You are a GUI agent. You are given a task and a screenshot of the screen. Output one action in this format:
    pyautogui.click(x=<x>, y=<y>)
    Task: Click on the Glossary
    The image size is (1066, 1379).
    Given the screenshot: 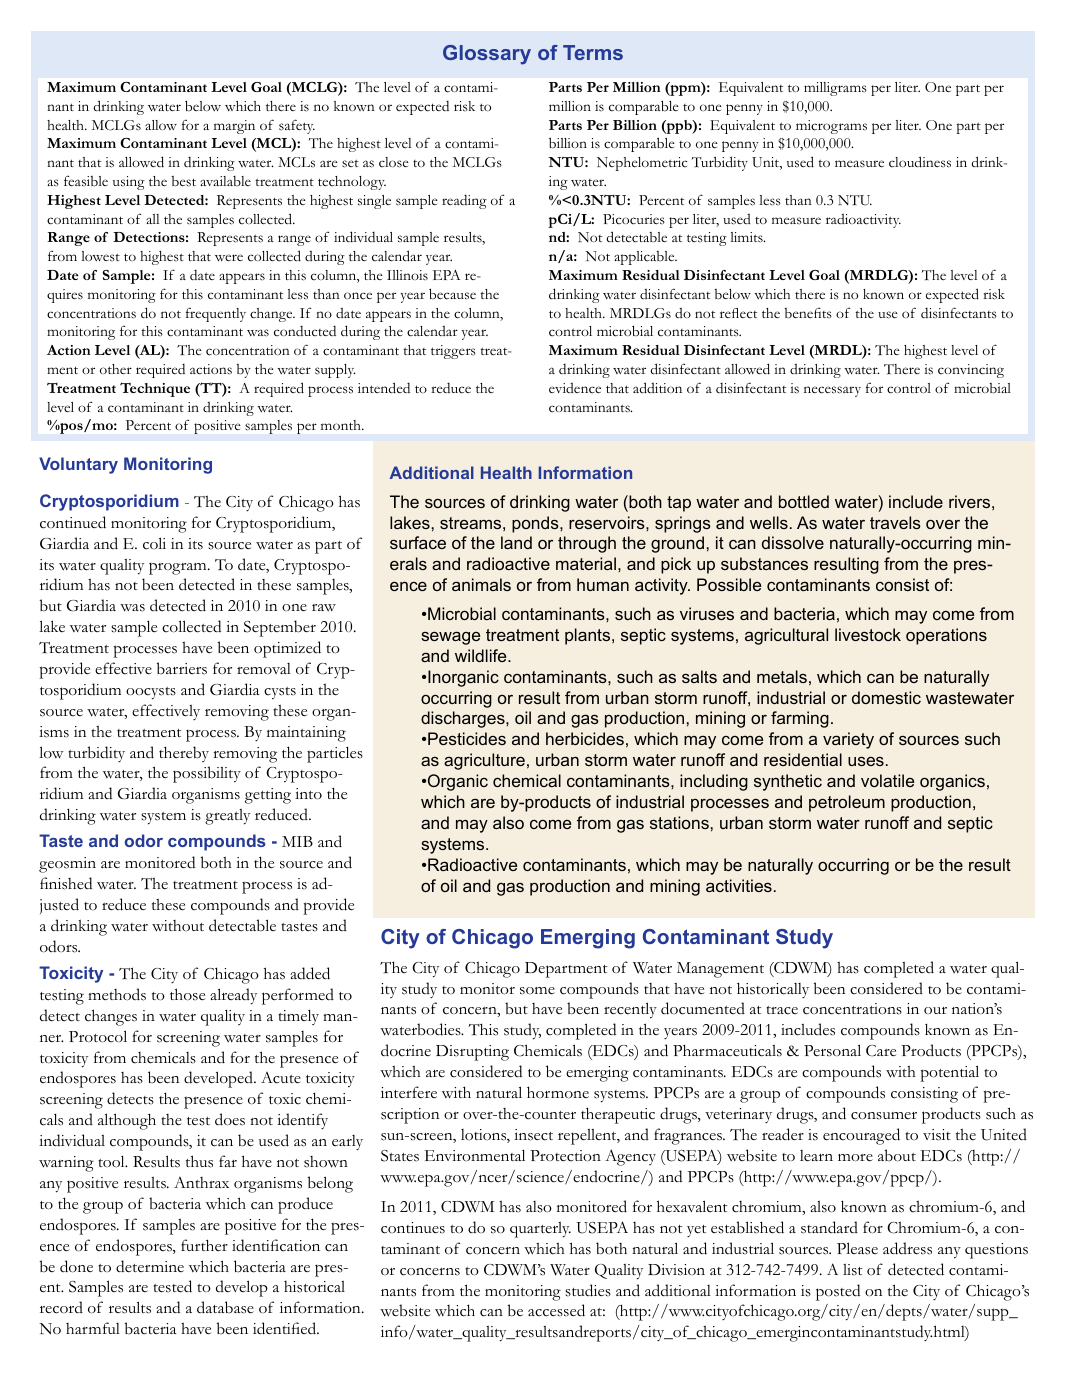 What is the action you would take?
    pyautogui.click(x=487, y=55)
